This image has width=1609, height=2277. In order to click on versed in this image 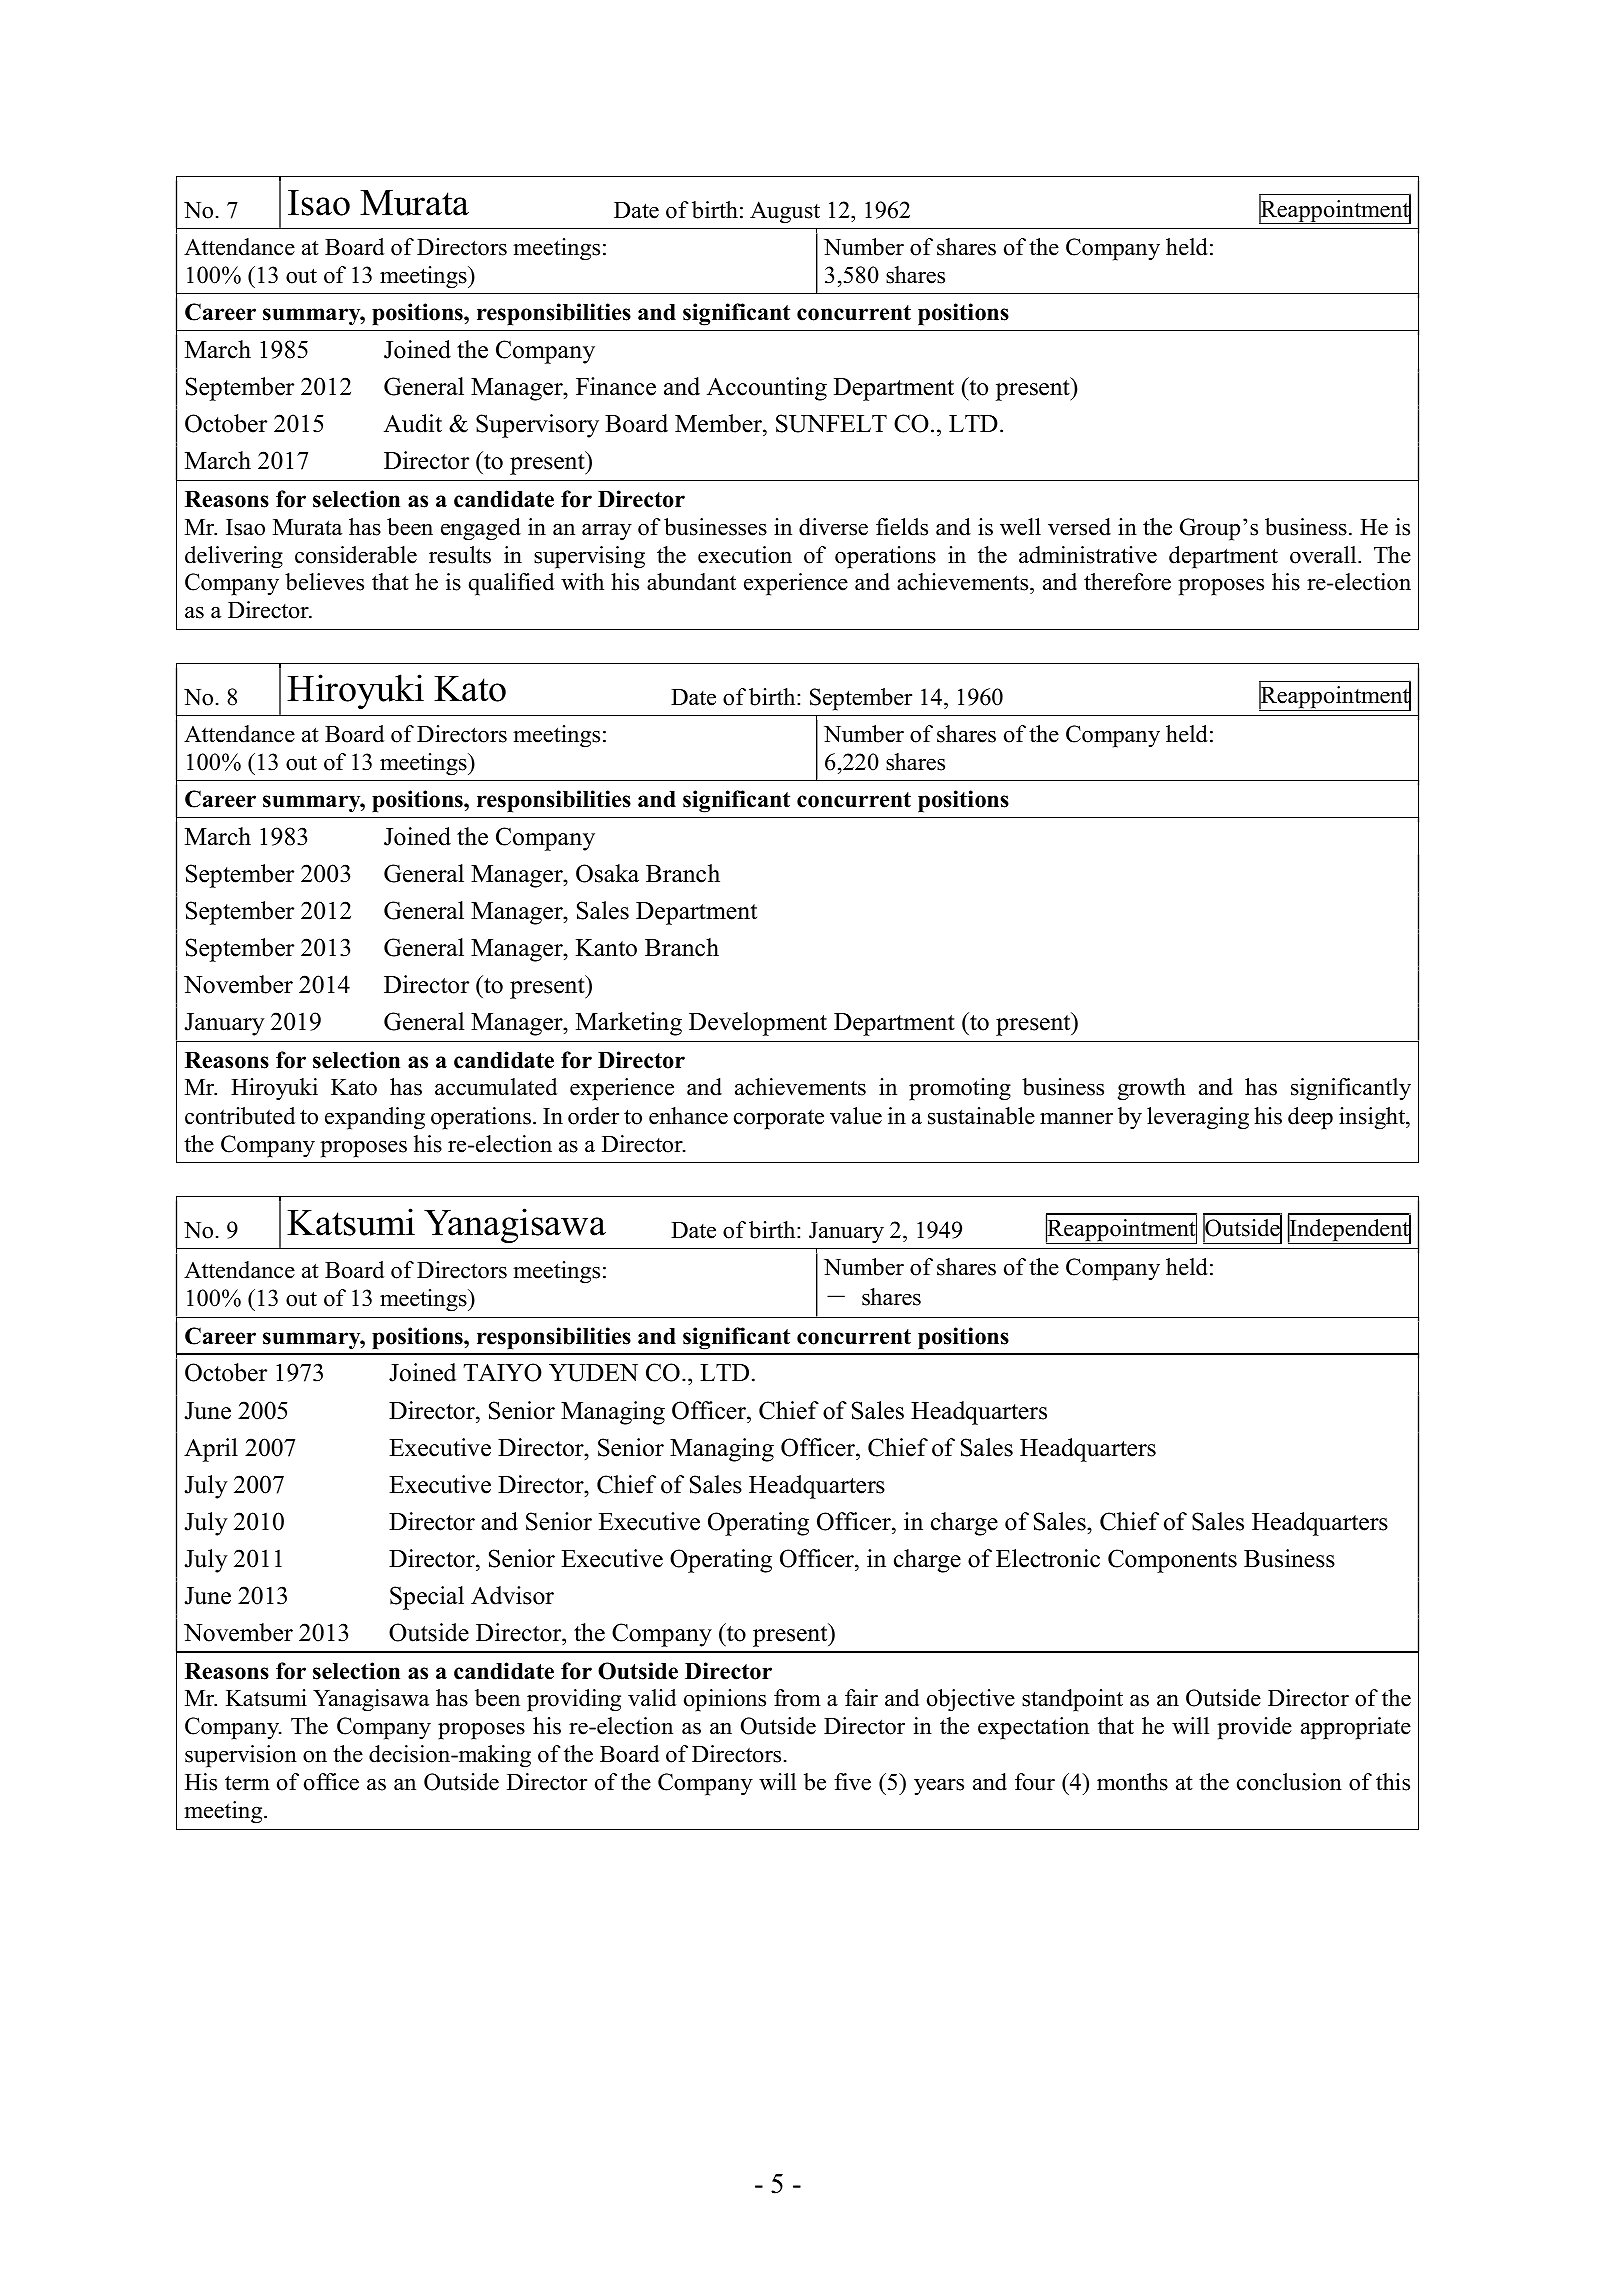, I will do `click(1079, 527)`.
